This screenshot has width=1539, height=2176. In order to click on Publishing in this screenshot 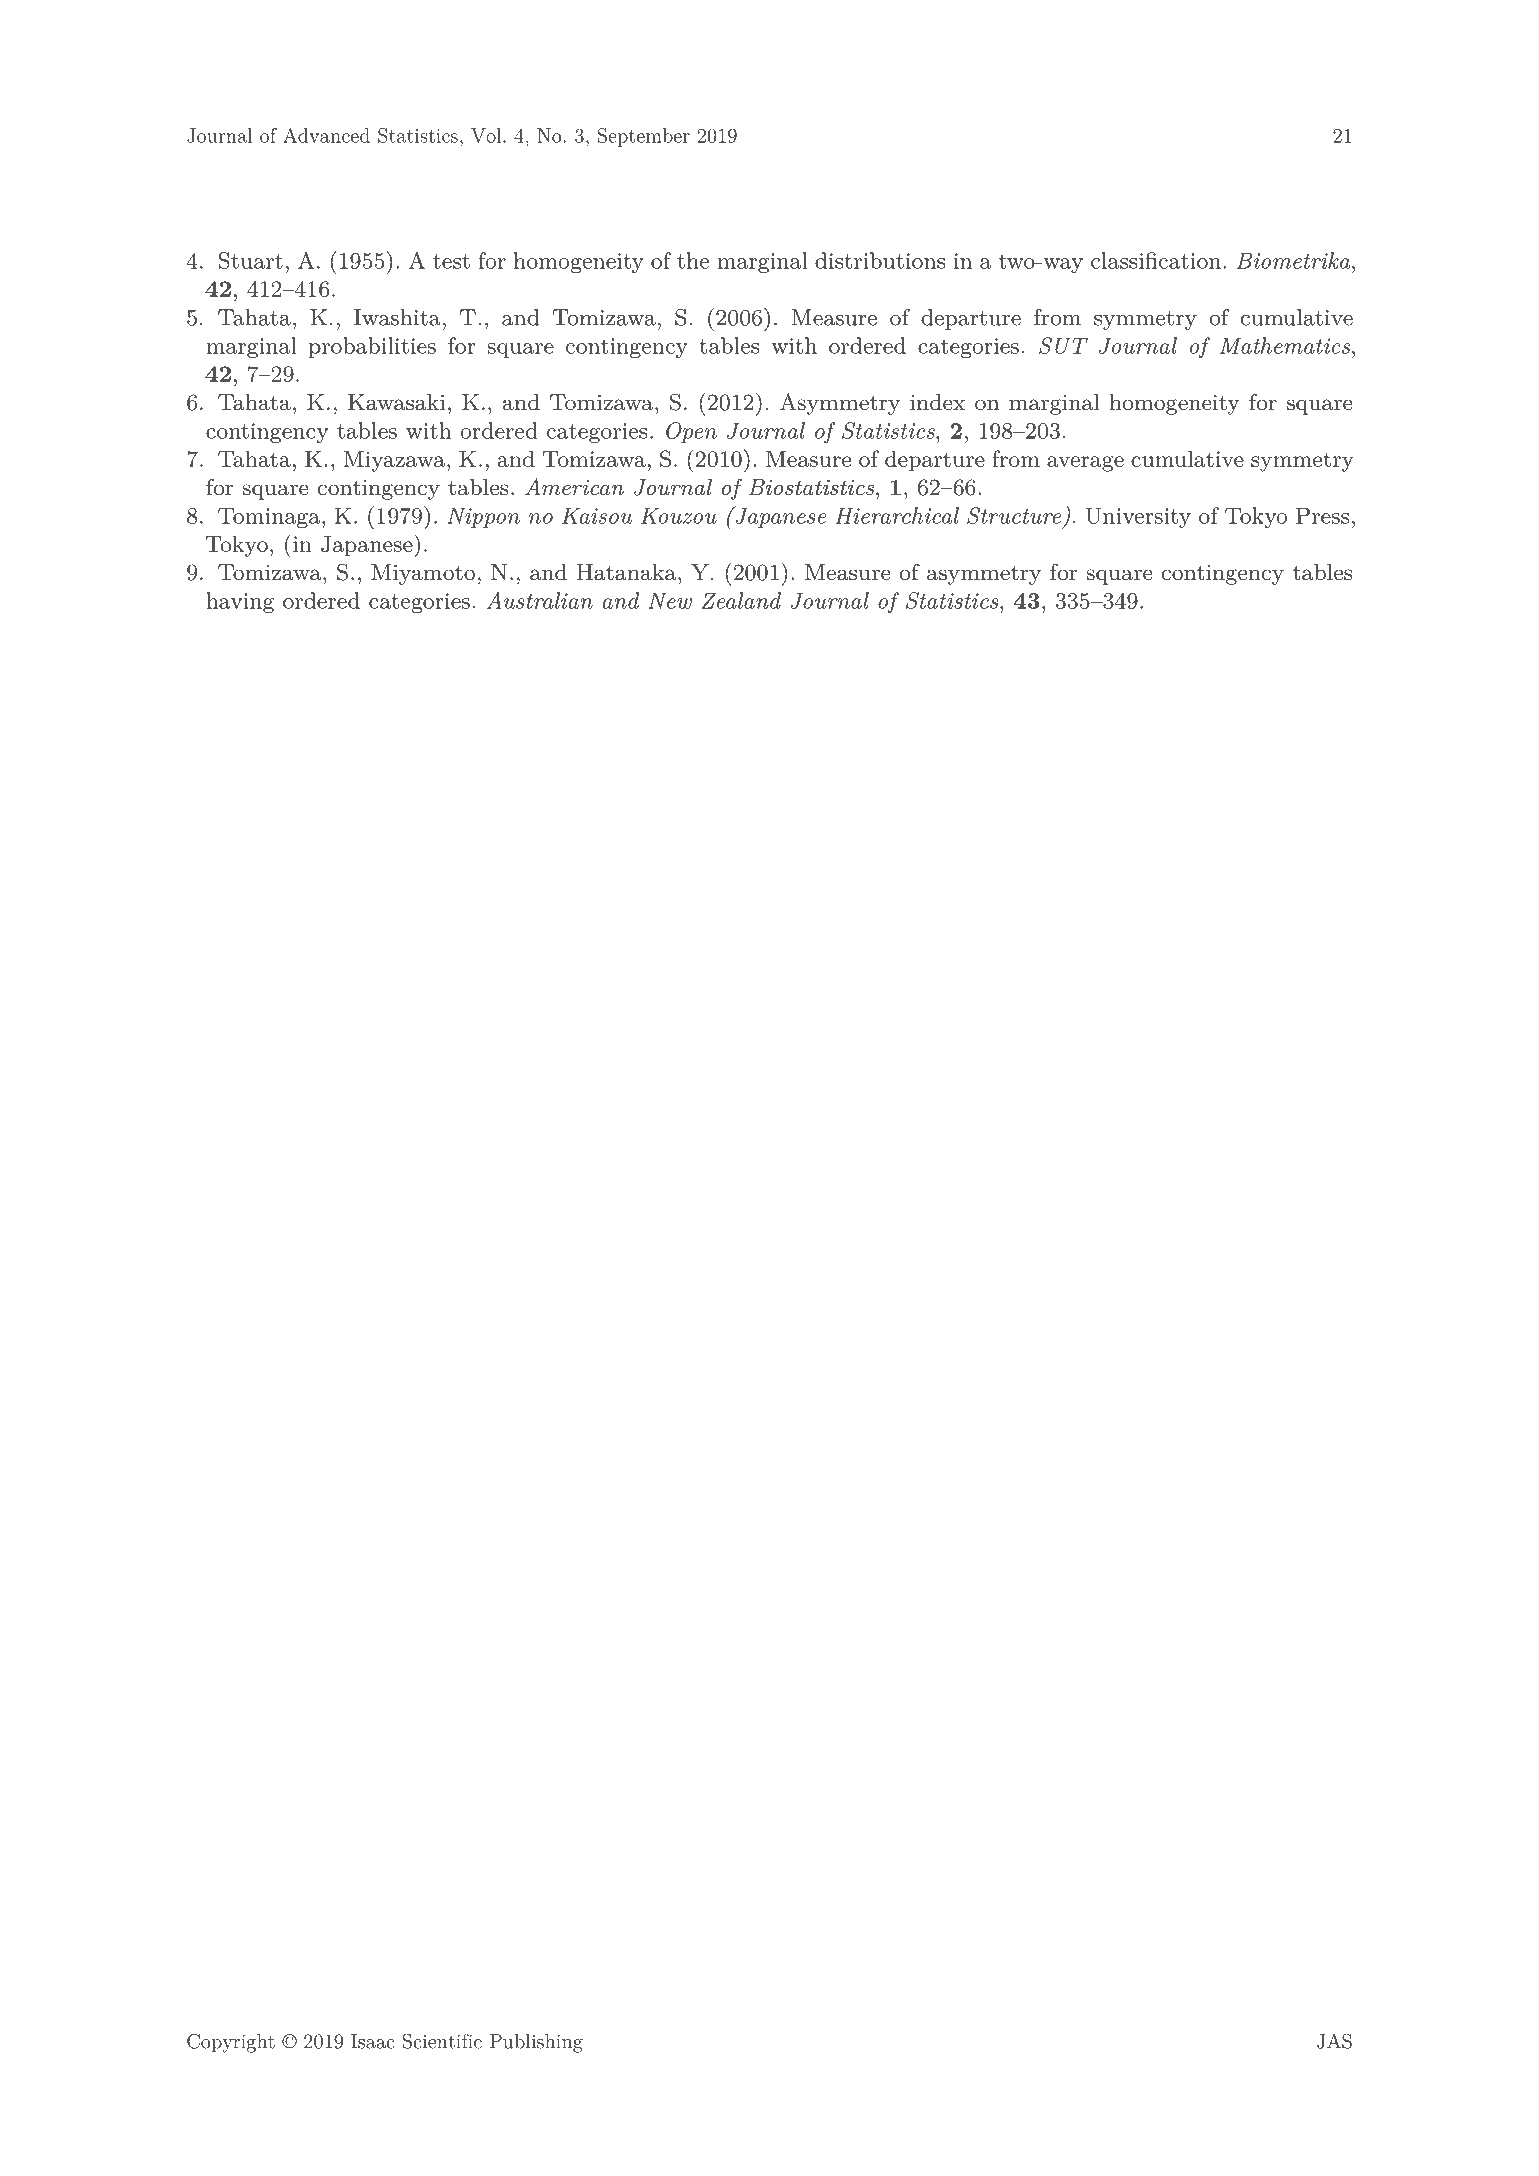, I will do `click(536, 2043)`.
